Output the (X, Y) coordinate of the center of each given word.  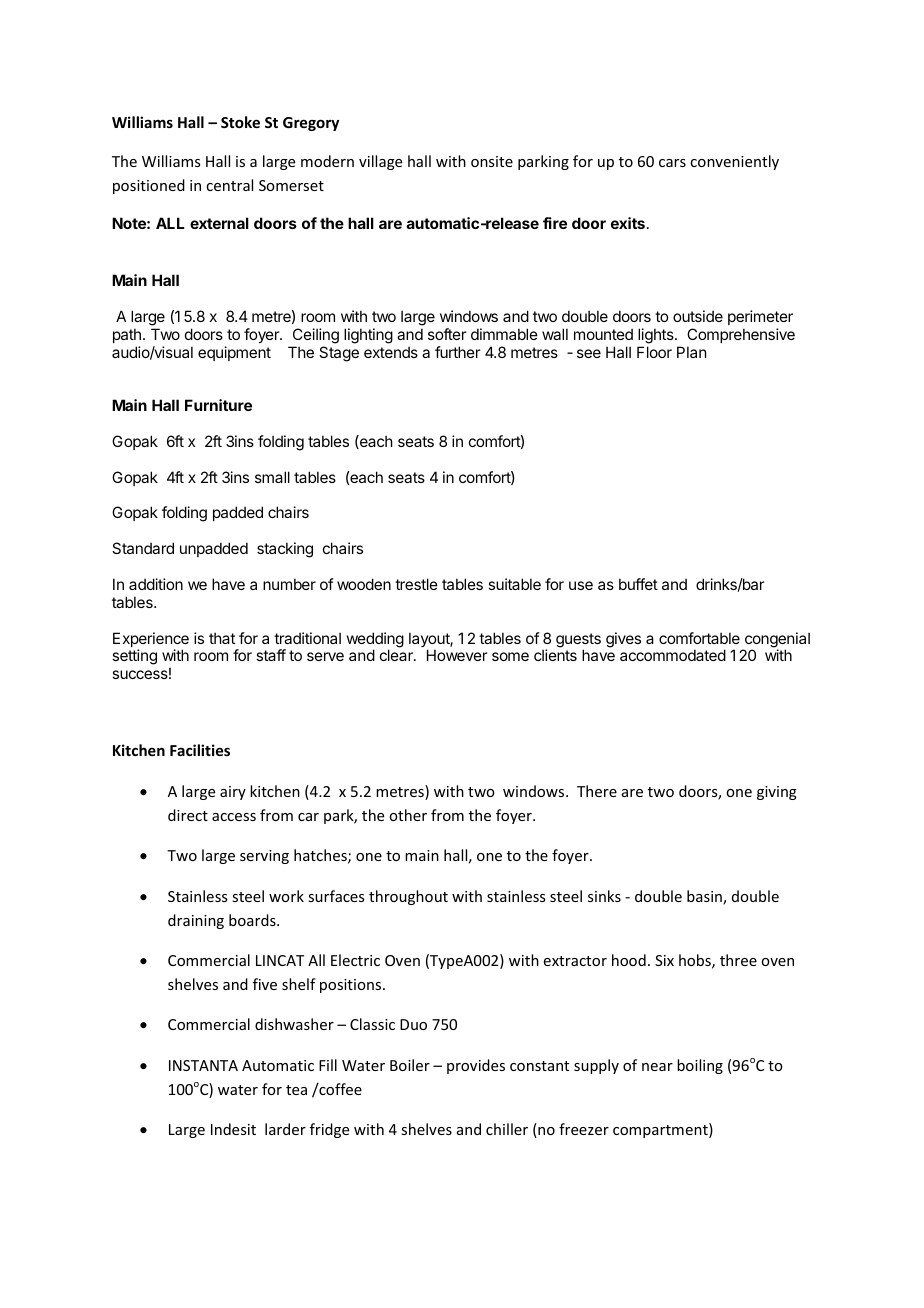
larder (285, 1129)
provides (476, 1066)
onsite (492, 161)
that (222, 638)
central (229, 185)
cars (672, 163)
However (457, 655)
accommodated (673, 655)
